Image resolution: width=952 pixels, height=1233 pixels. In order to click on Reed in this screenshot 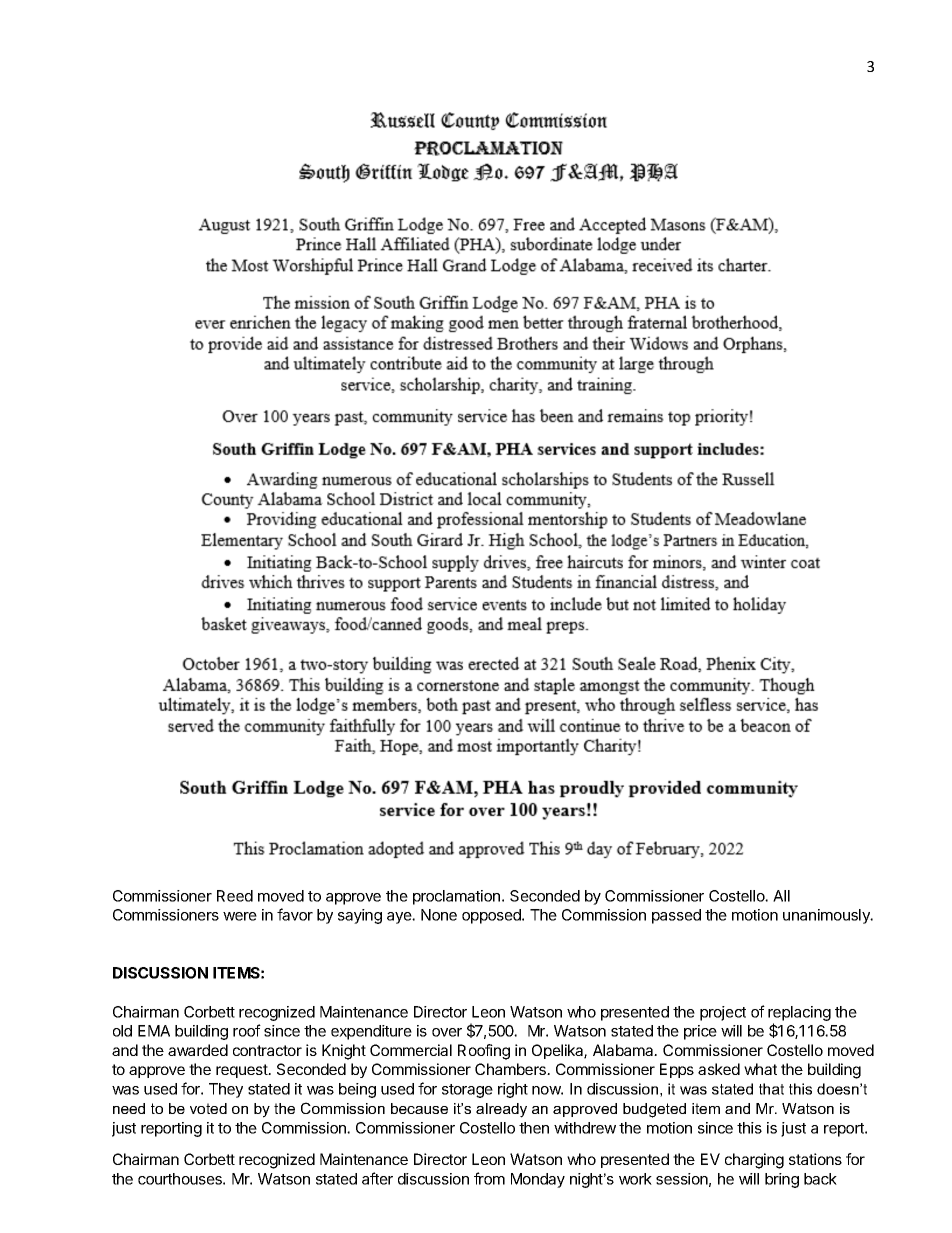, I will do `click(235, 896)`.
